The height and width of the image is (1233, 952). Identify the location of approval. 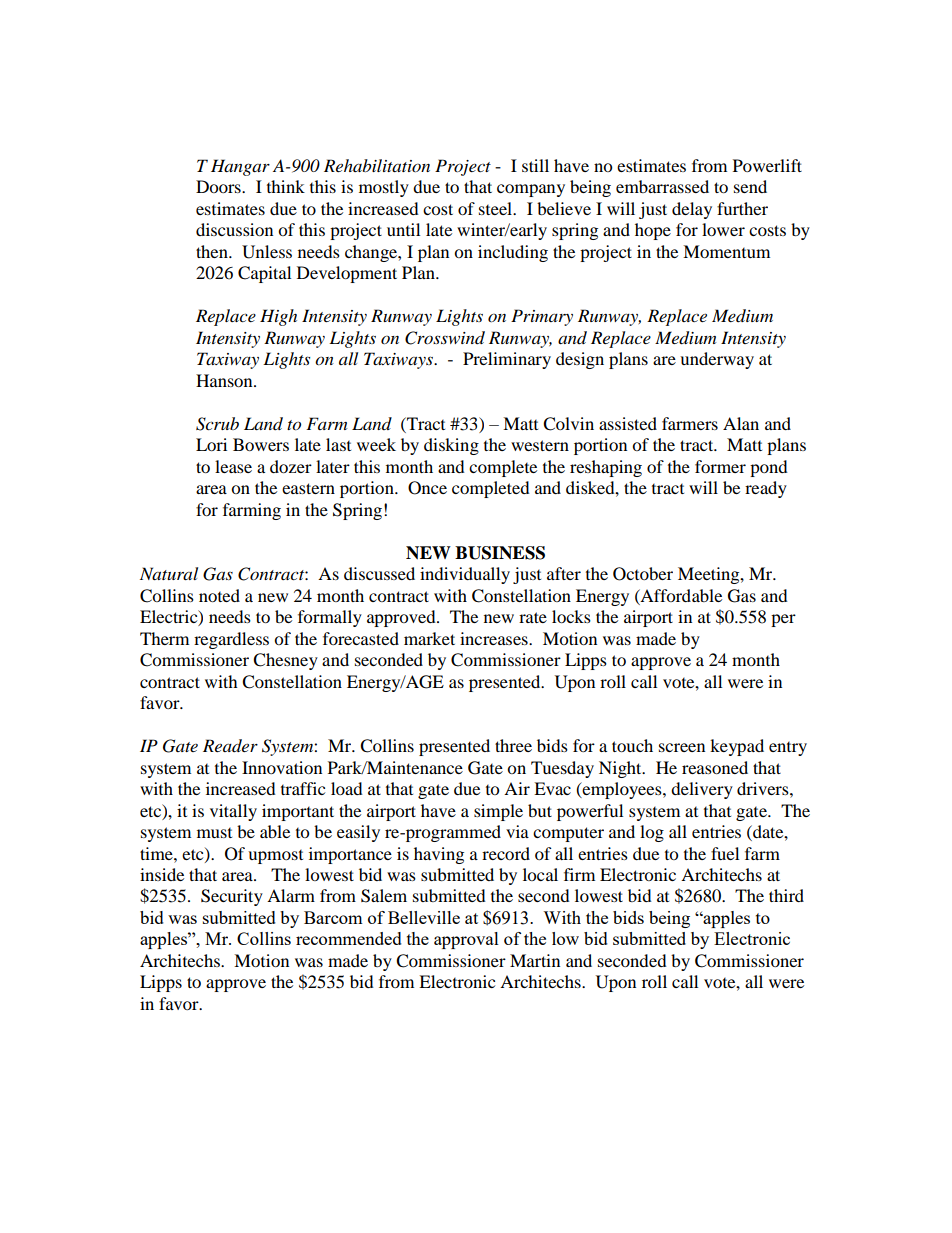
(466, 940).
